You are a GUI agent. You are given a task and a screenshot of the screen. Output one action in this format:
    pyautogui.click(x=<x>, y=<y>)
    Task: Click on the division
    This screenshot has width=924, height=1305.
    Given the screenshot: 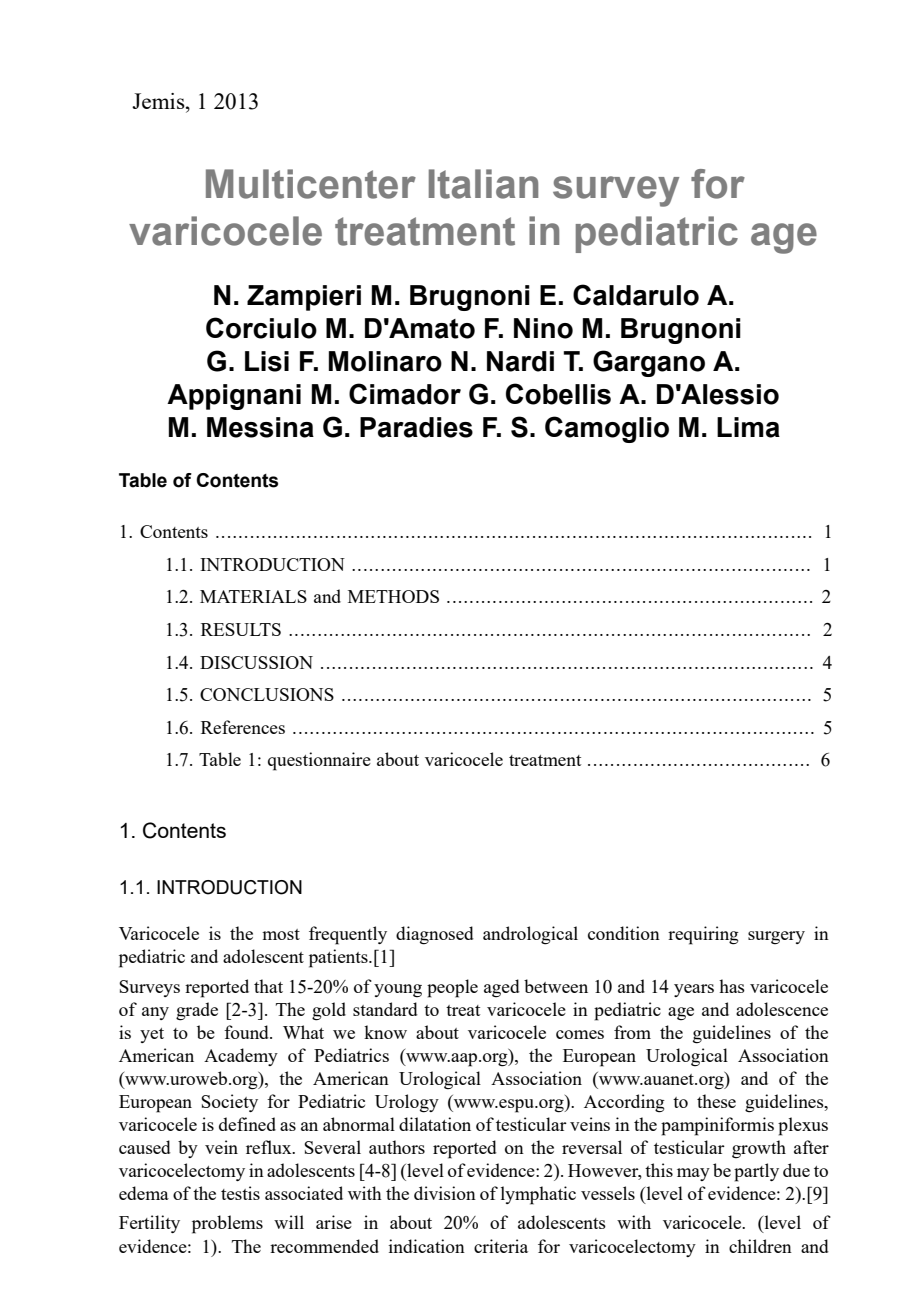 What is the action you would take?
    pyautogui.click(x=445, y=1193)
